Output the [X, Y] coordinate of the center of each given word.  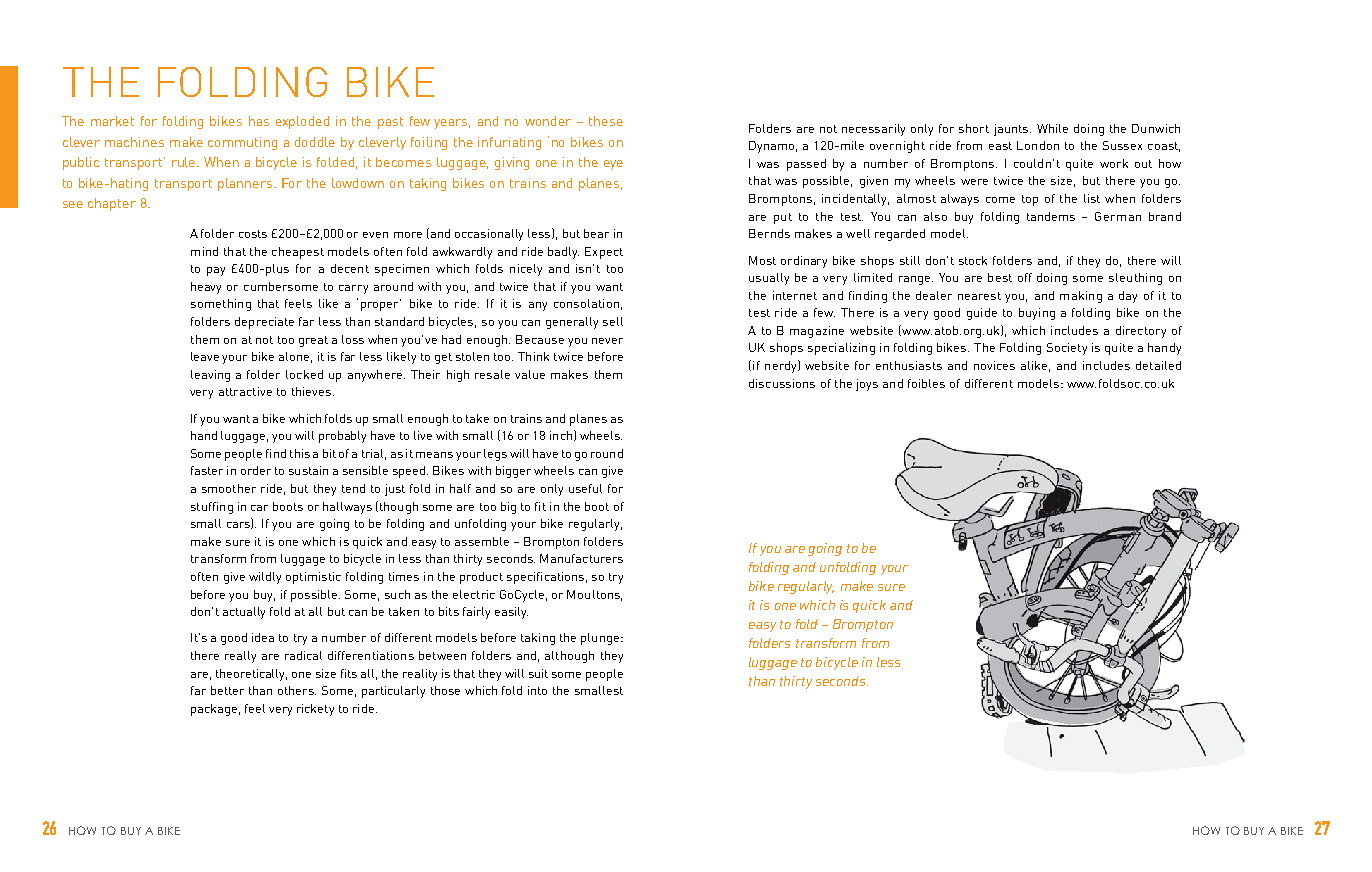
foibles [926, 383]
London [1038, 145]
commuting [242, 143]
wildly [265, 578]
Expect [604, 253]
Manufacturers [581, 558]
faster [207, 470]
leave [205, 356]
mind [204, 251]
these [606, 121]
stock [973, 260]
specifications [545, 578]
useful [585, 488]
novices [994, 365]
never [607, 341]
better [227, 690]
